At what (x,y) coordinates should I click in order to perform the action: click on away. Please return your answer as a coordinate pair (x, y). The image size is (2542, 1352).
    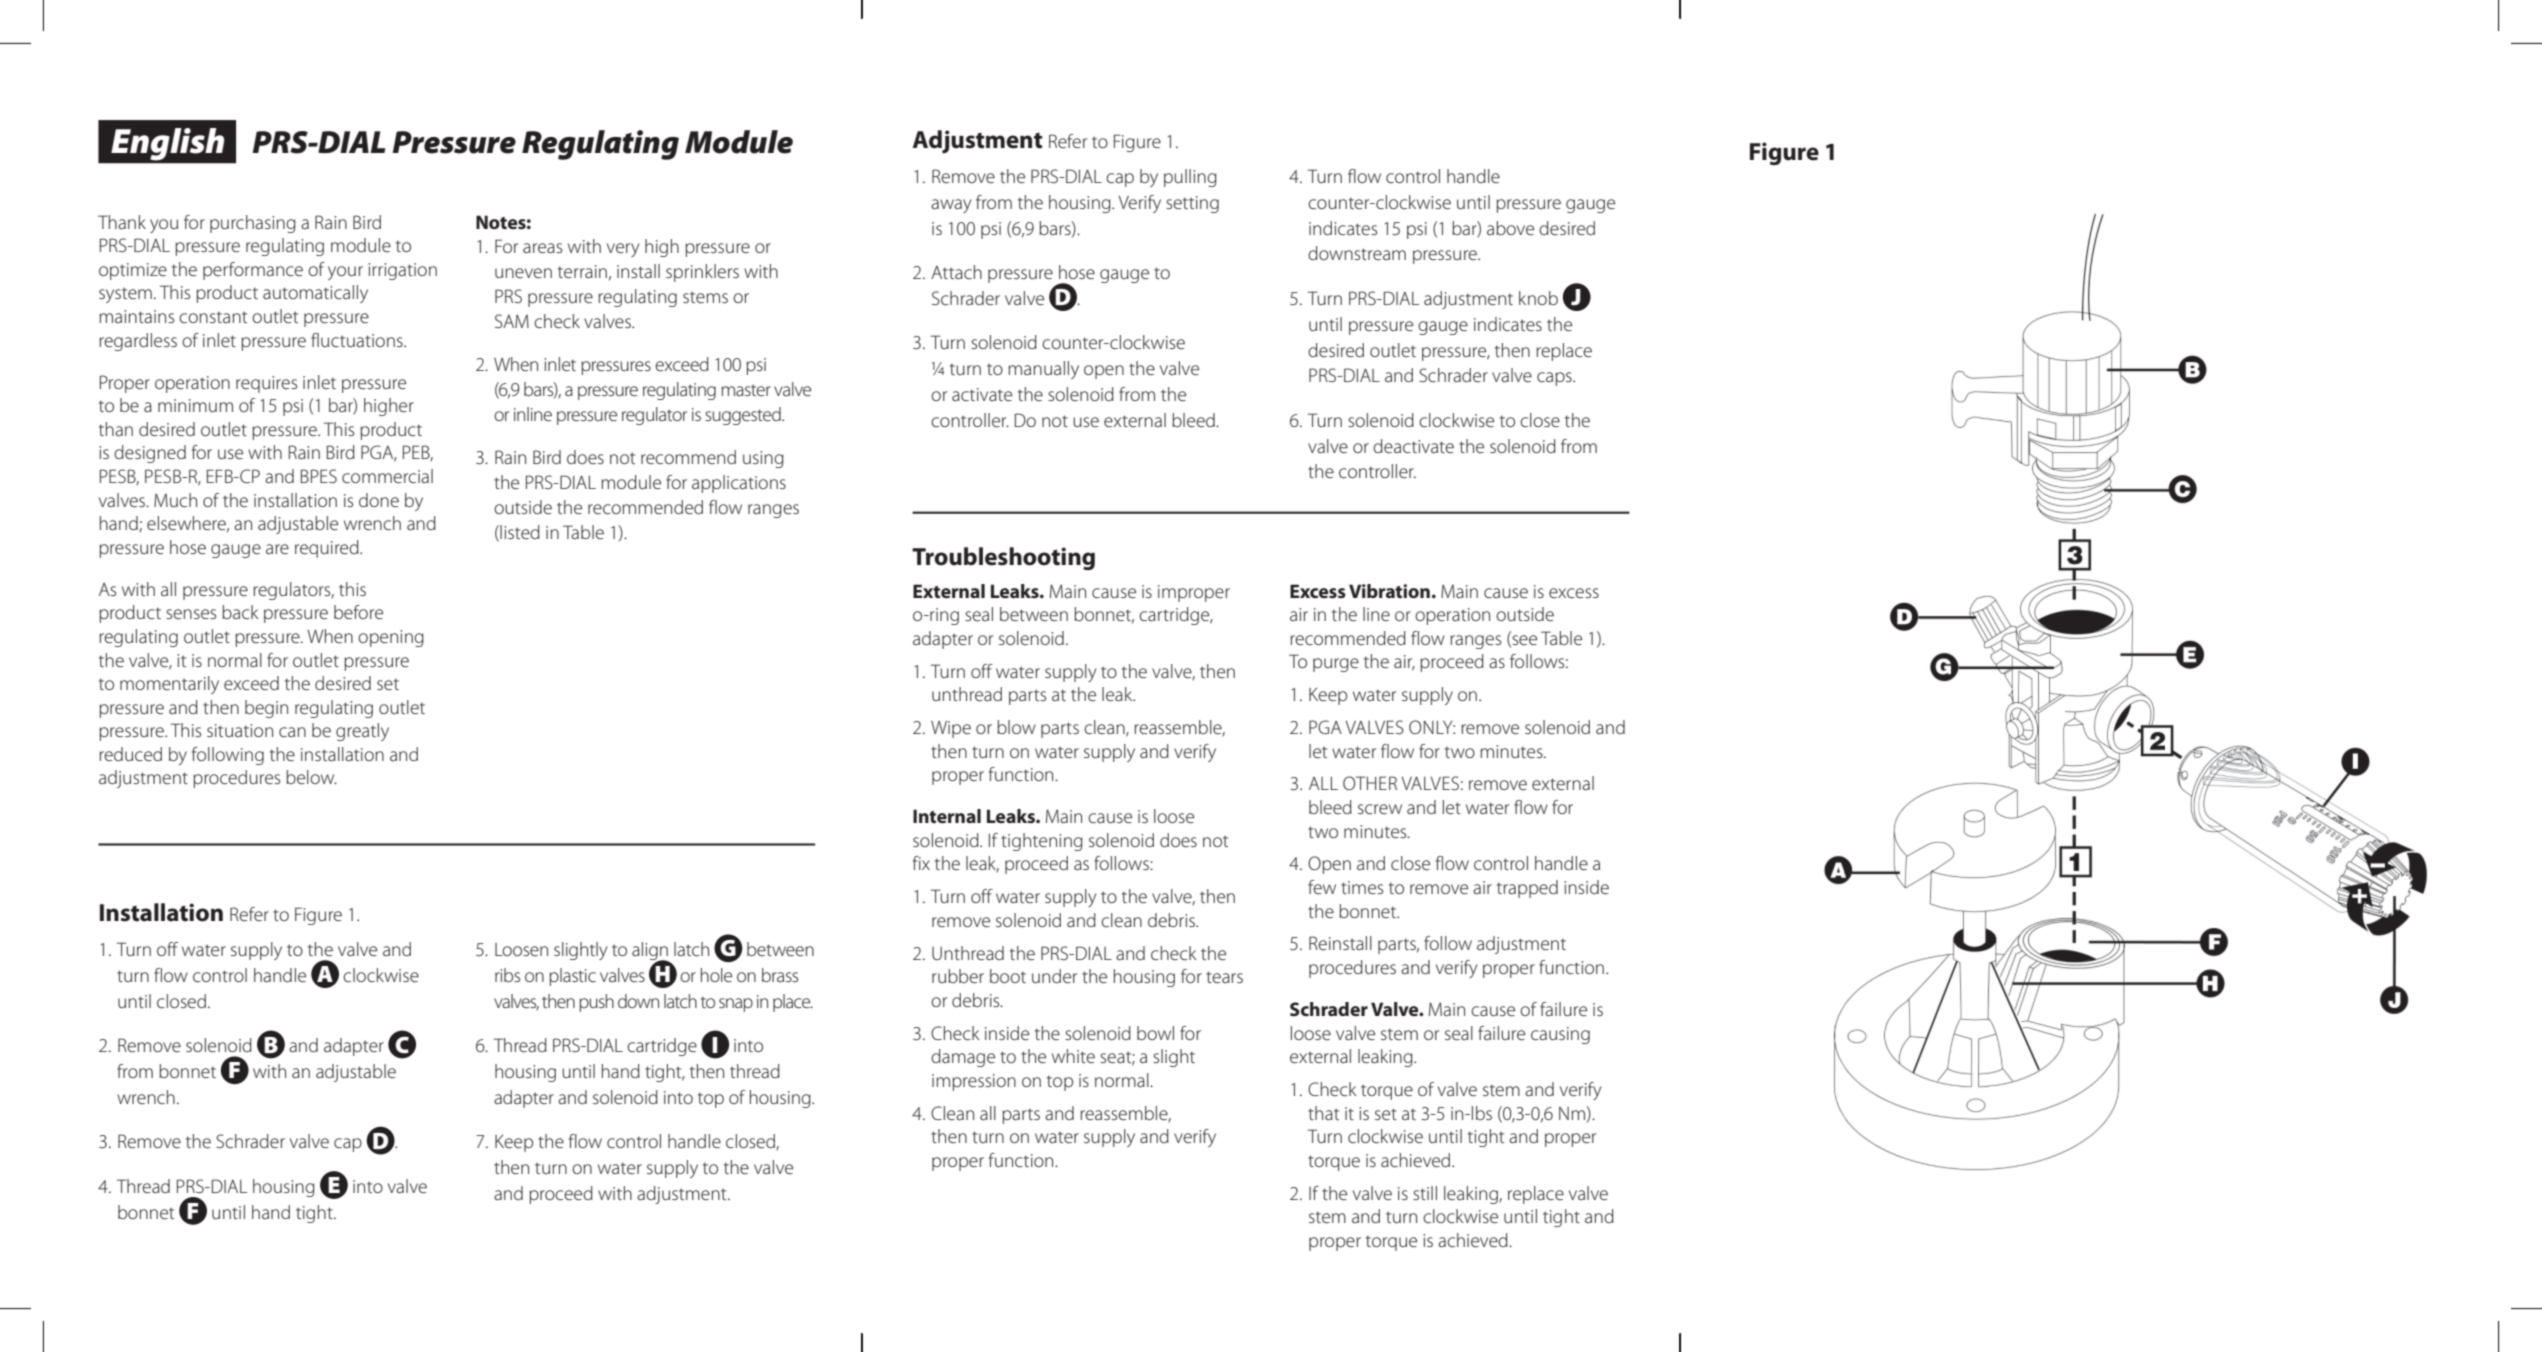
    Looking at the image, I should click on (951, 206).
